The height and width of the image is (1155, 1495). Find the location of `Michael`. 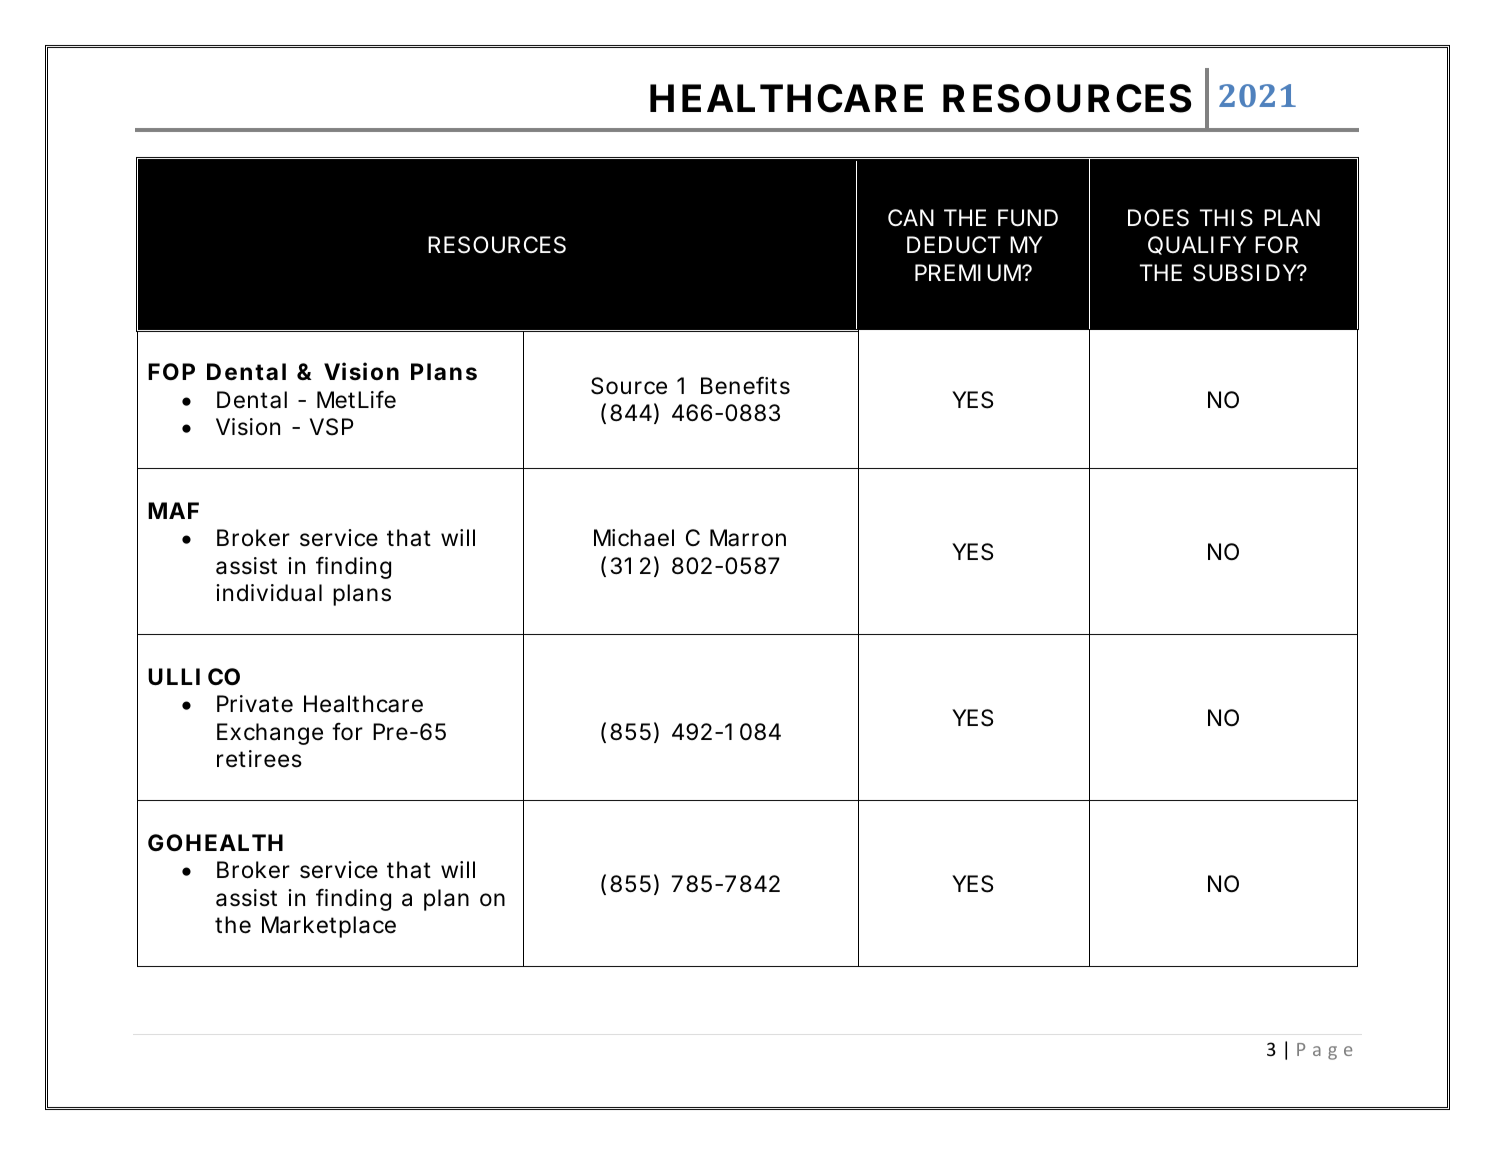

Michael is located at coordinates (634, 538).
